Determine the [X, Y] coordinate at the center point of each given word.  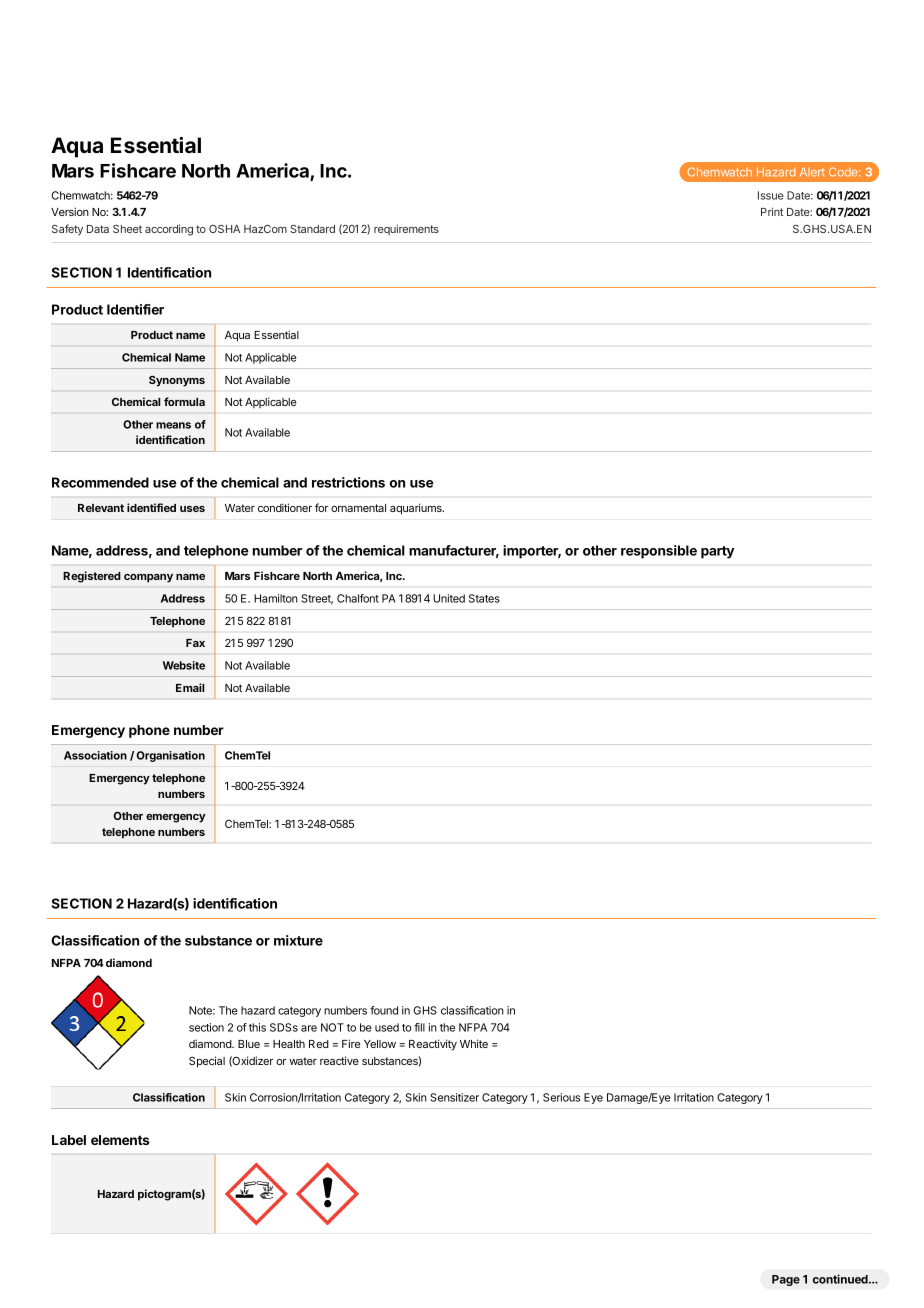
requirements [406, 229]
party [717, 552]
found [384, 1010]
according [169, 230]
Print [772, 211]
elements [120, 1140]
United [449, 598]
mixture [298, 940]
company [148, 578]
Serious [561, 1097]
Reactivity [433, 1045]
